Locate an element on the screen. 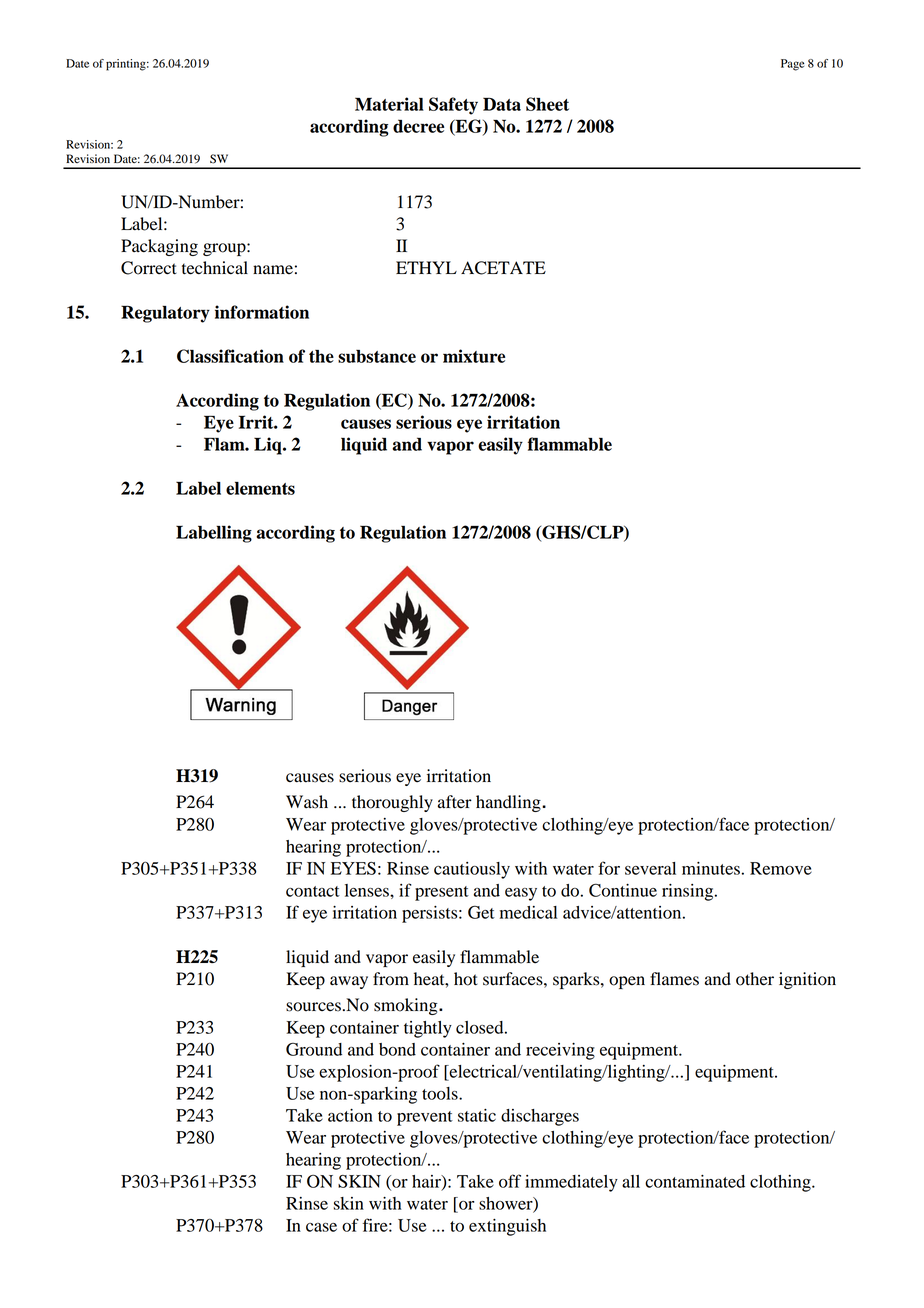 This screenshot has width=924, height=1308. contact is located at coordinates (313, 891).
